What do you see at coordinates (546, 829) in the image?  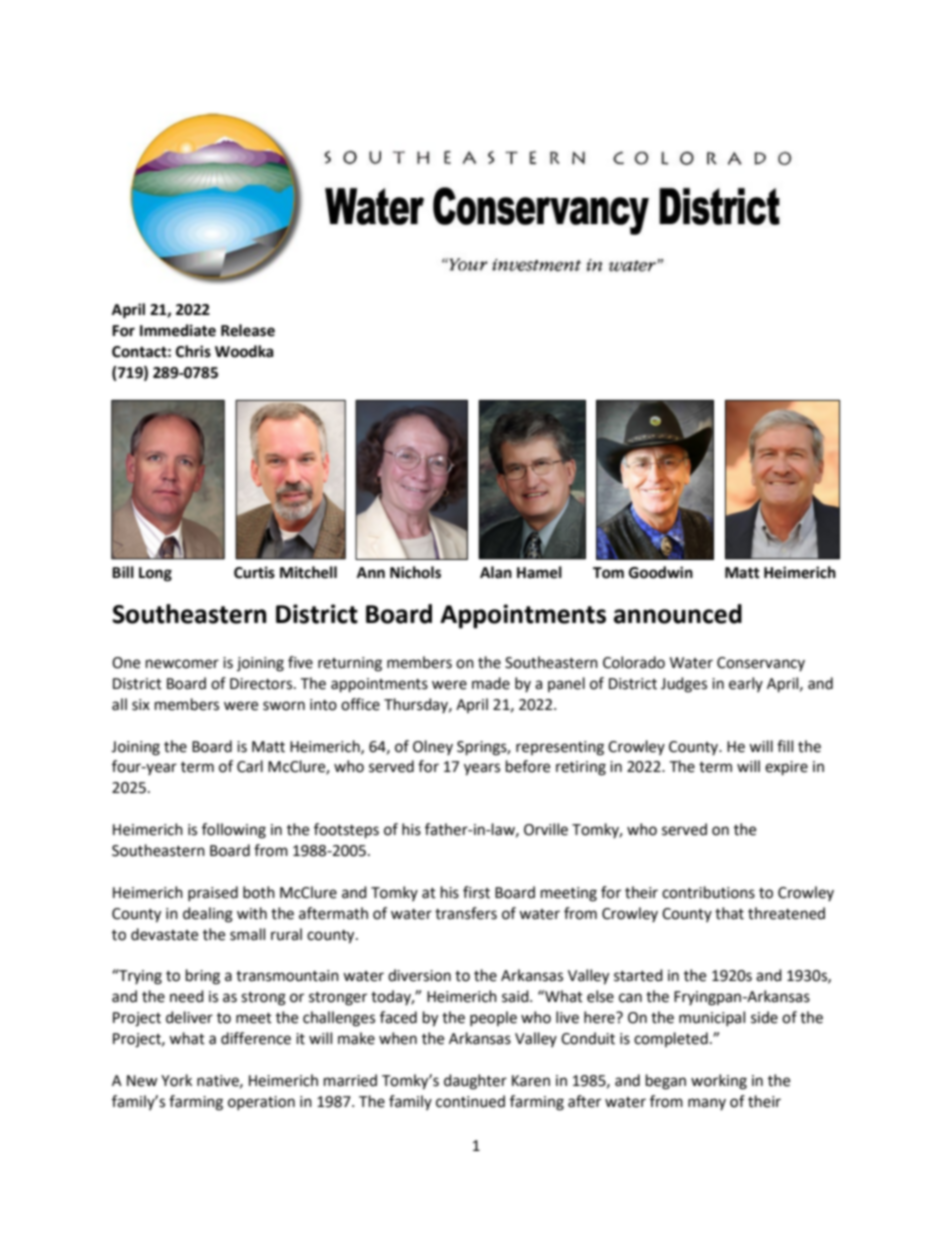 I see `Orville` at bounding box center [546, 829].
